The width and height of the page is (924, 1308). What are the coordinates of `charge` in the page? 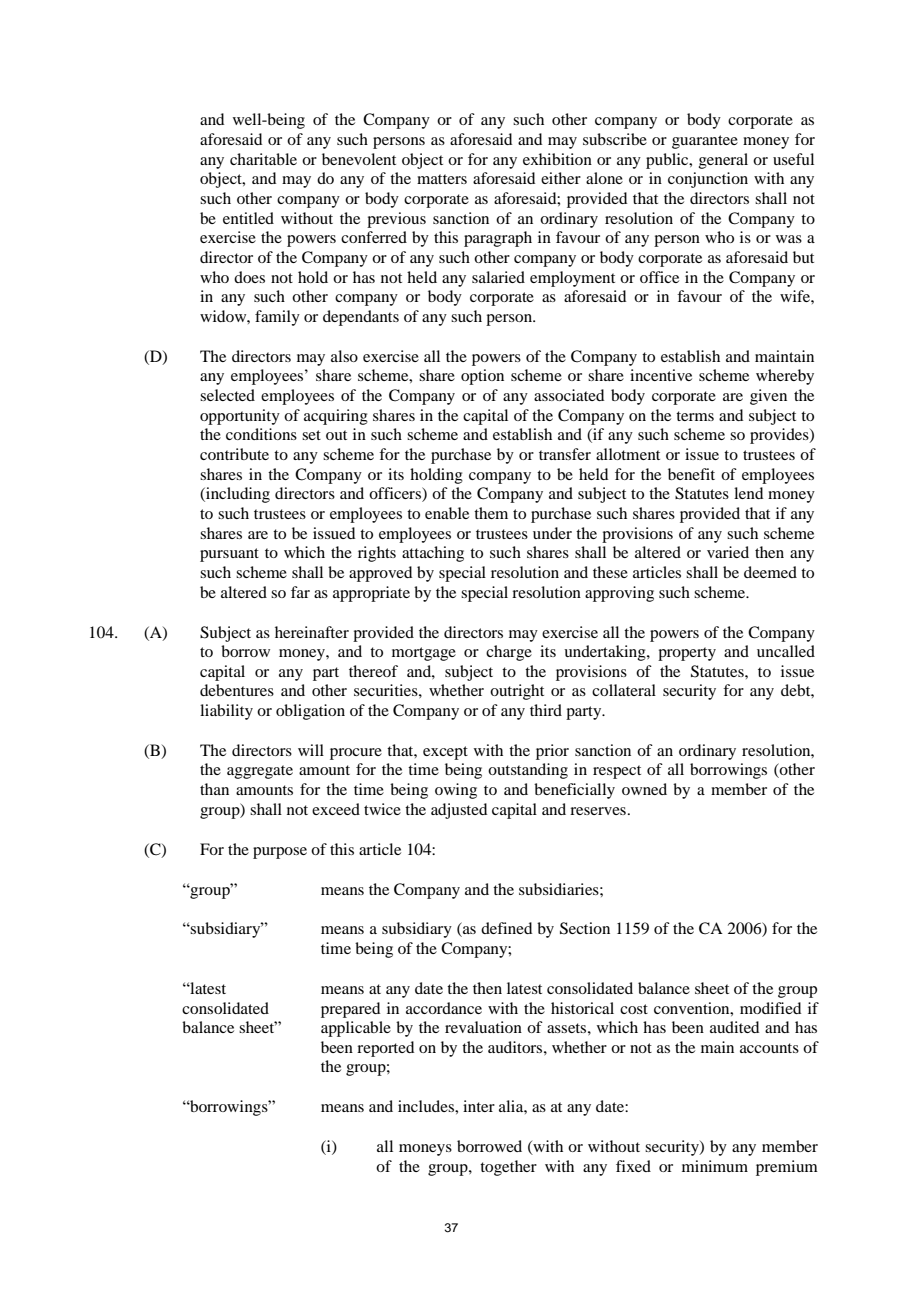 It's located at (509, 653).
